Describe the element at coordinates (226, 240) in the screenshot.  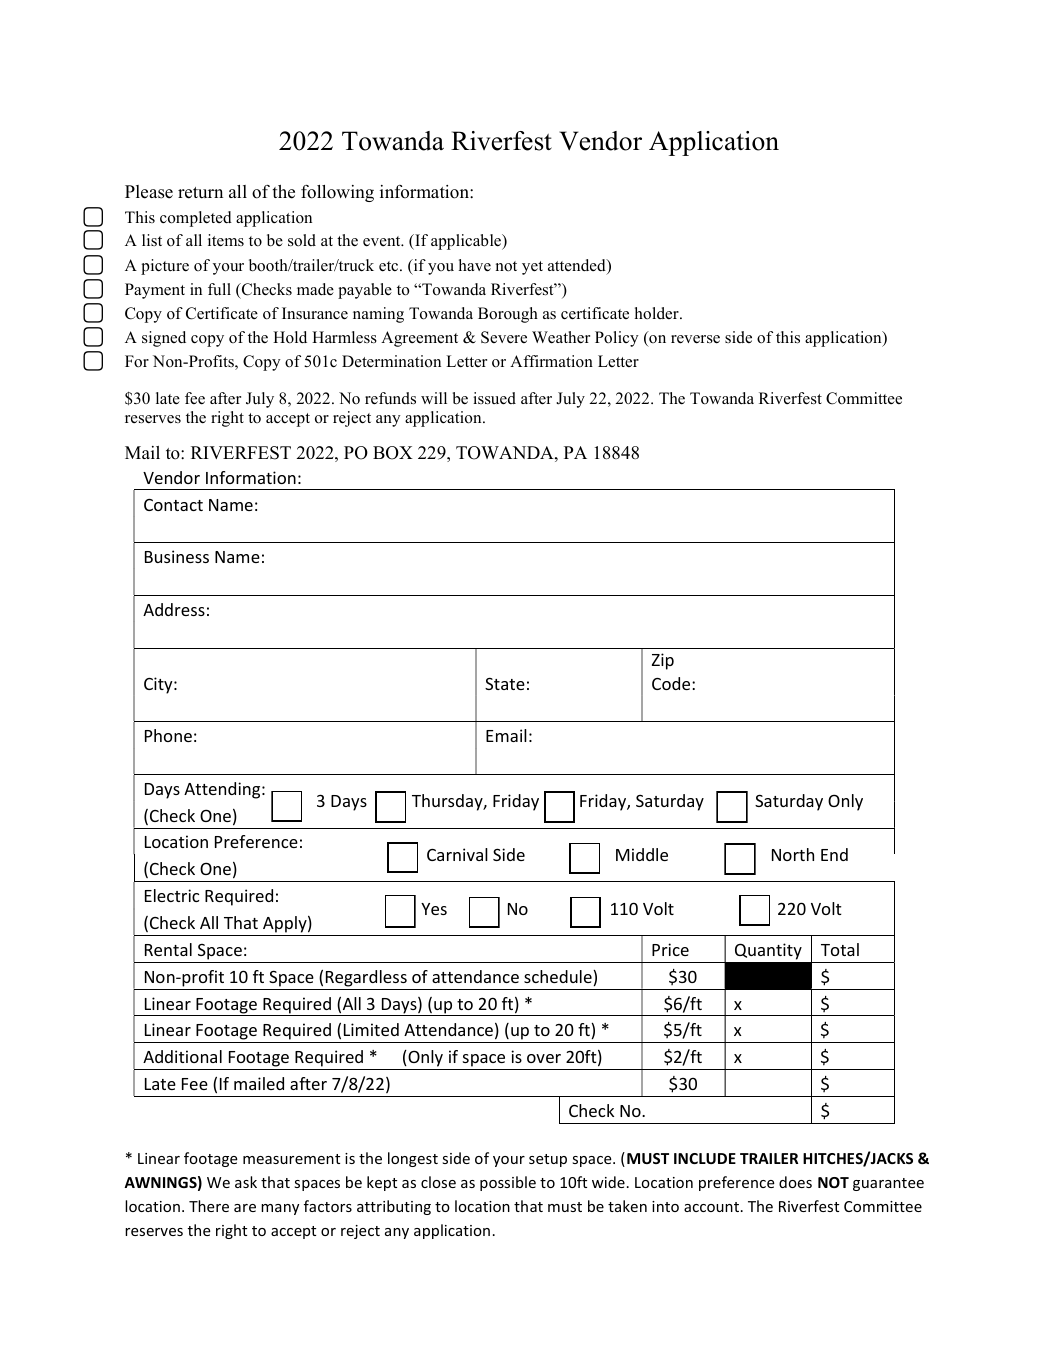
I see `items` at that location.
